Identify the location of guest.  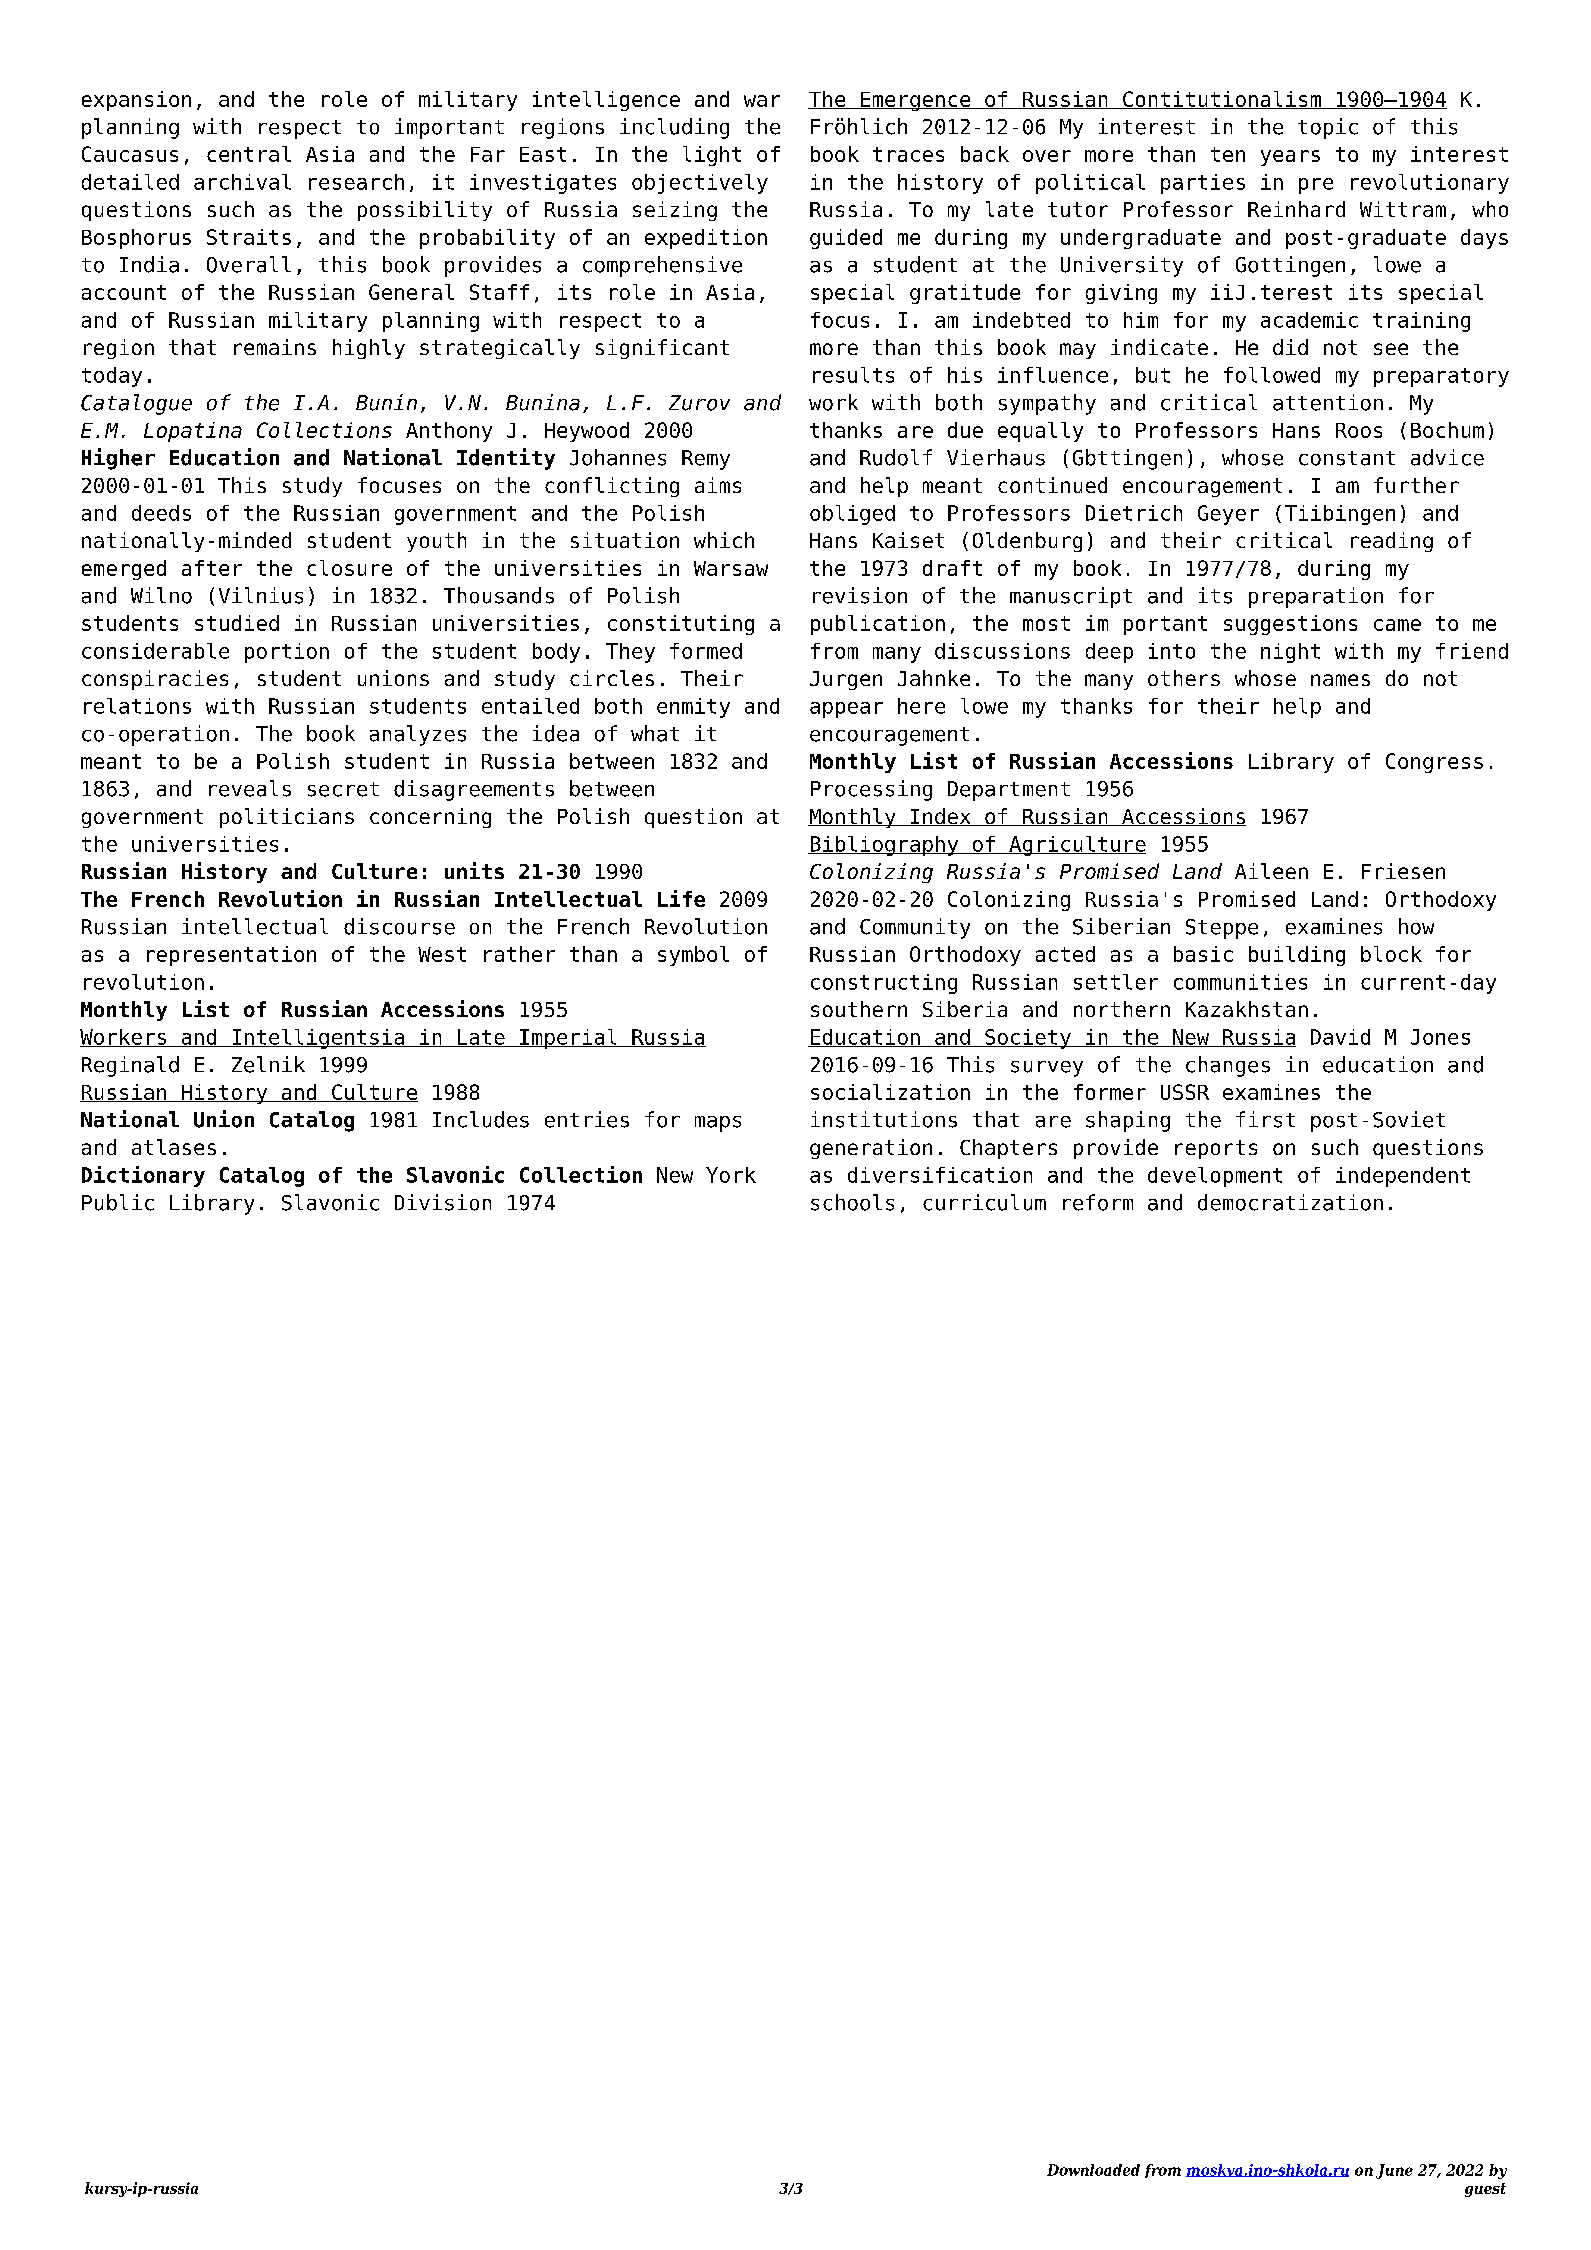
(1485, 2190).
